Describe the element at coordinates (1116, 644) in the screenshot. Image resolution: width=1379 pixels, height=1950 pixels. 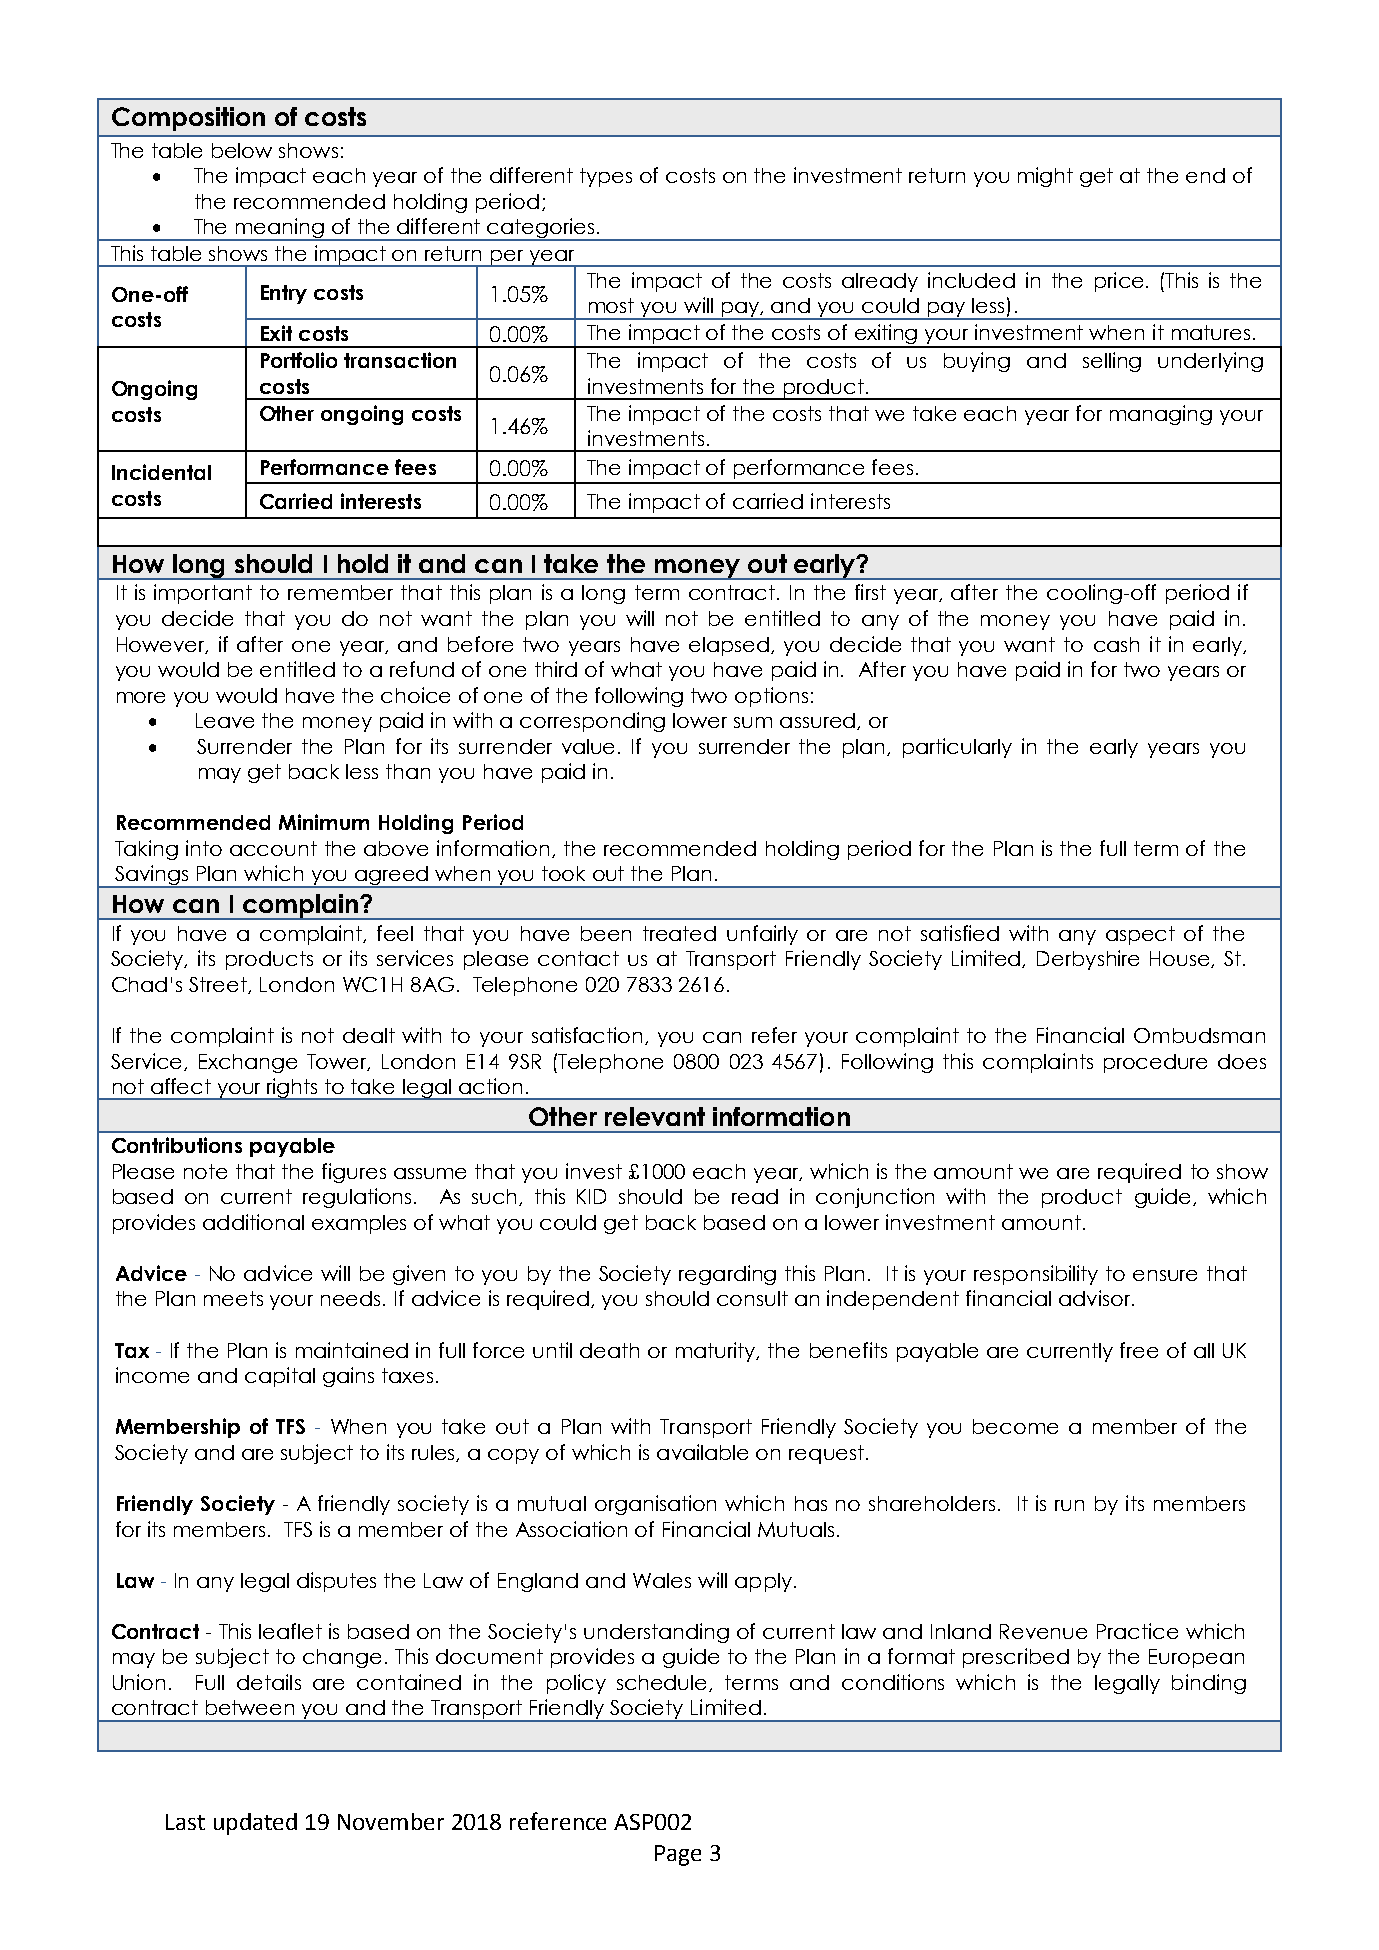
I see `cash` at that location.
